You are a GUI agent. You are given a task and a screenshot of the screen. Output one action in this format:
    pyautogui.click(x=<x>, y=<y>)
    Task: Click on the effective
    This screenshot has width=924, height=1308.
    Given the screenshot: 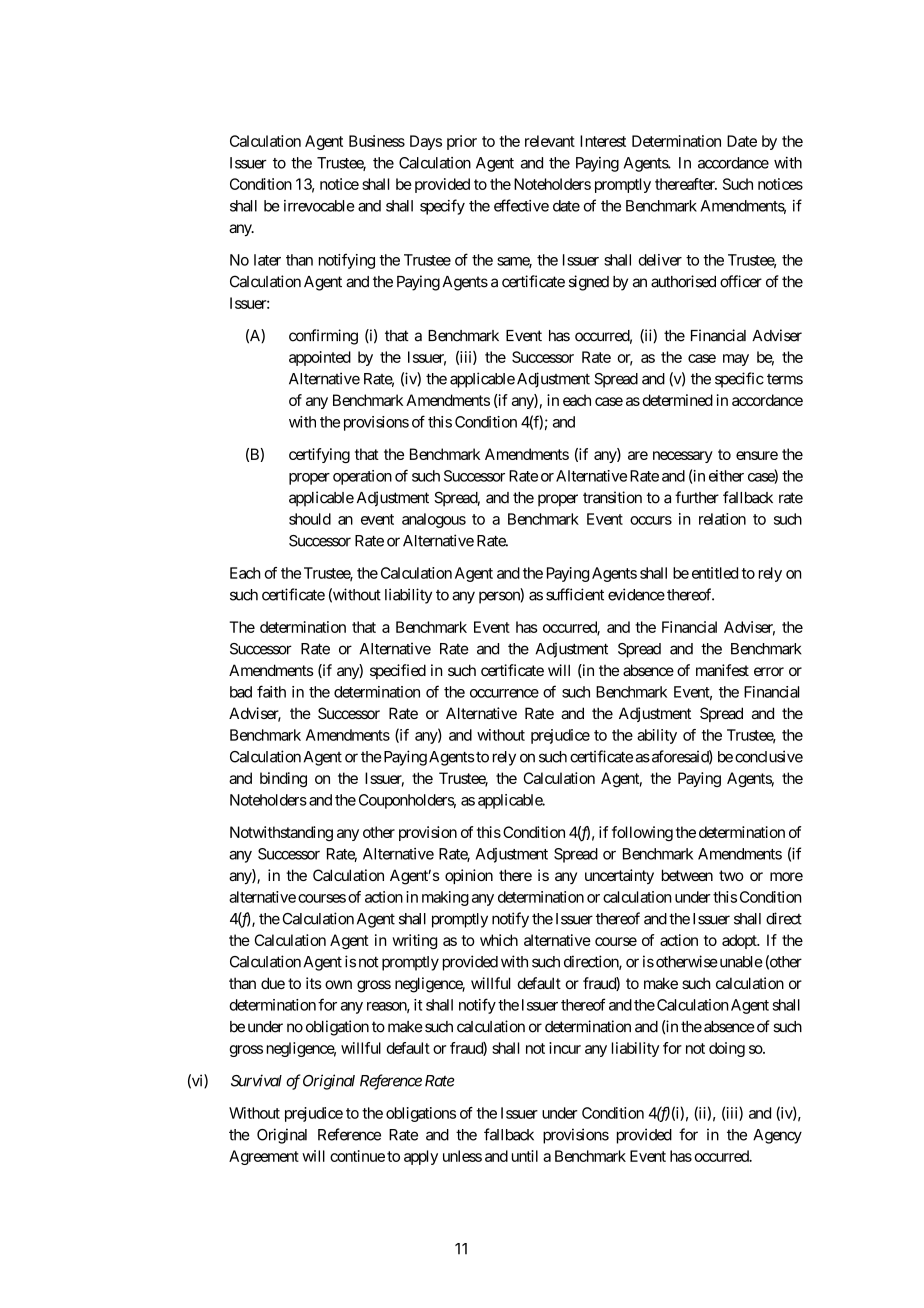 What is the action you would take?
    pyautogui.click(x=521, y=205)
